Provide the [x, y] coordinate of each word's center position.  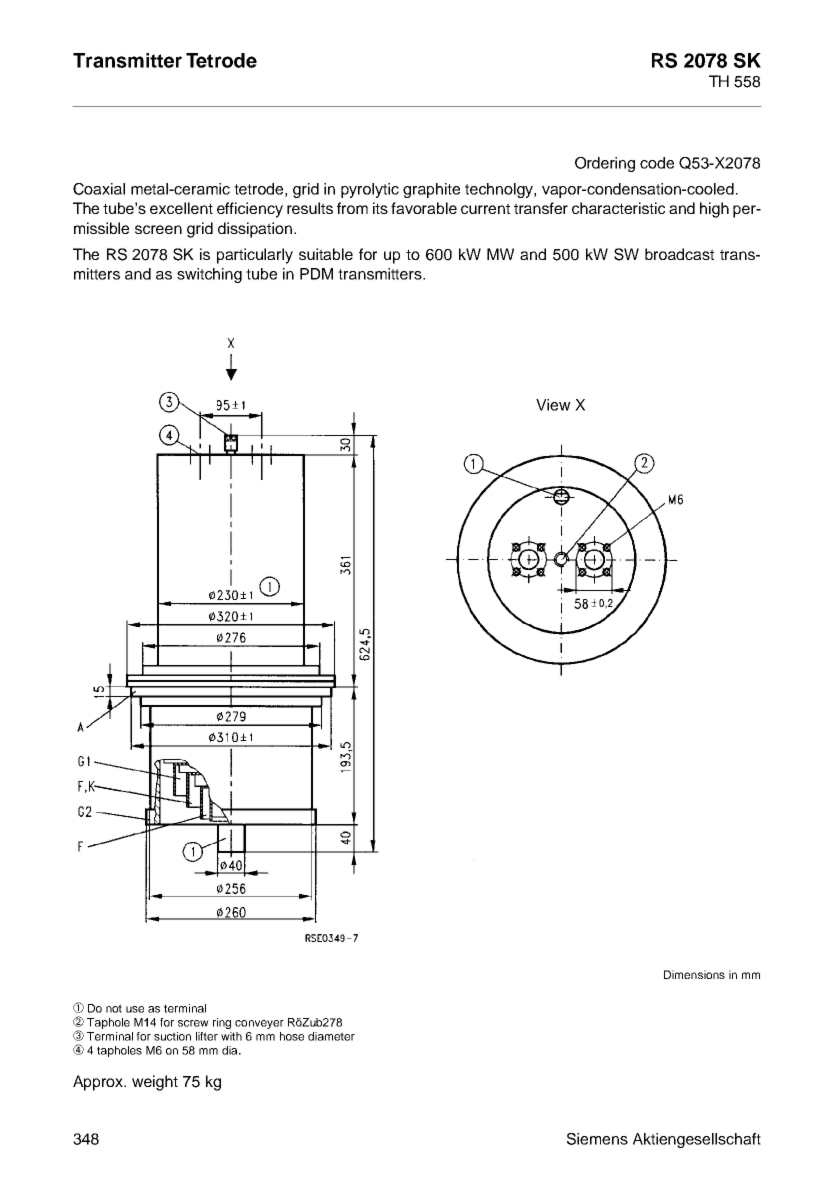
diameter [331, 1036]
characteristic [618, 208]
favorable [424, 208]
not [114, 1008]
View [553, 405]
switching [209, 275]
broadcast [679, 254]
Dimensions [694, 974]
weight [155, 1083]
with [231, 1036]
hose [292, 1036]
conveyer [259, 1024]
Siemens [597, 1139]
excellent [181, 208]
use [135, 1009]
